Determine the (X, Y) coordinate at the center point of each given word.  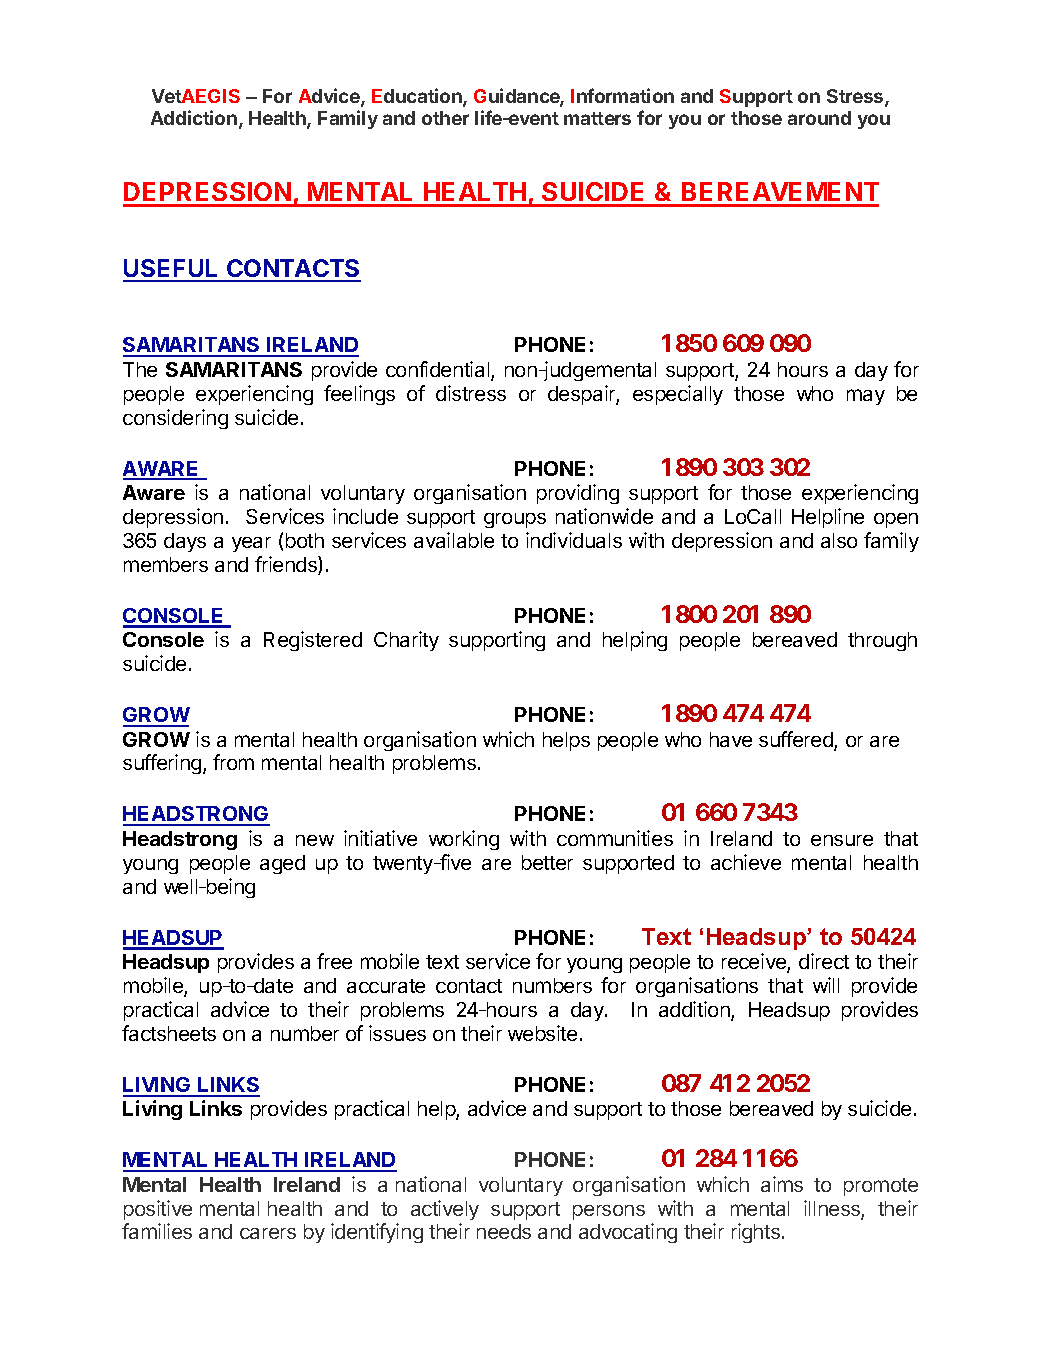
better (547, 862)
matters (597, 118)
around (819, 118)
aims (782, 1184)
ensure (842, 840)
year (251, 544)
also (839, 540)
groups (515, 520)
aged (282, 864)
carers (268, 1233)
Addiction (194, 117)
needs (504, 1231)
